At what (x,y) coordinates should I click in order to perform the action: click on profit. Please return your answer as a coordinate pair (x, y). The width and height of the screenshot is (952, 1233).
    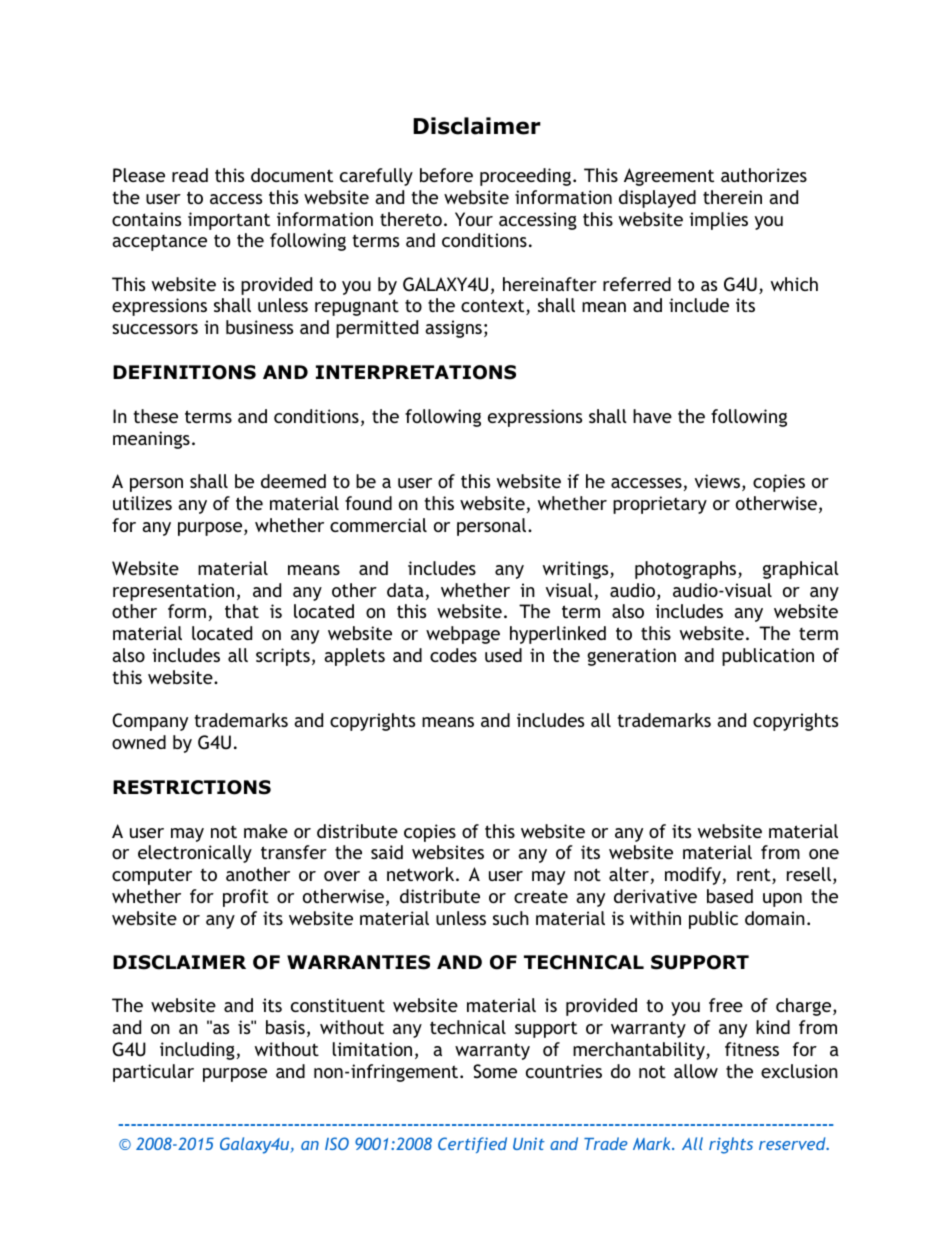
    Looking at the image, I should click on (246, 898).
